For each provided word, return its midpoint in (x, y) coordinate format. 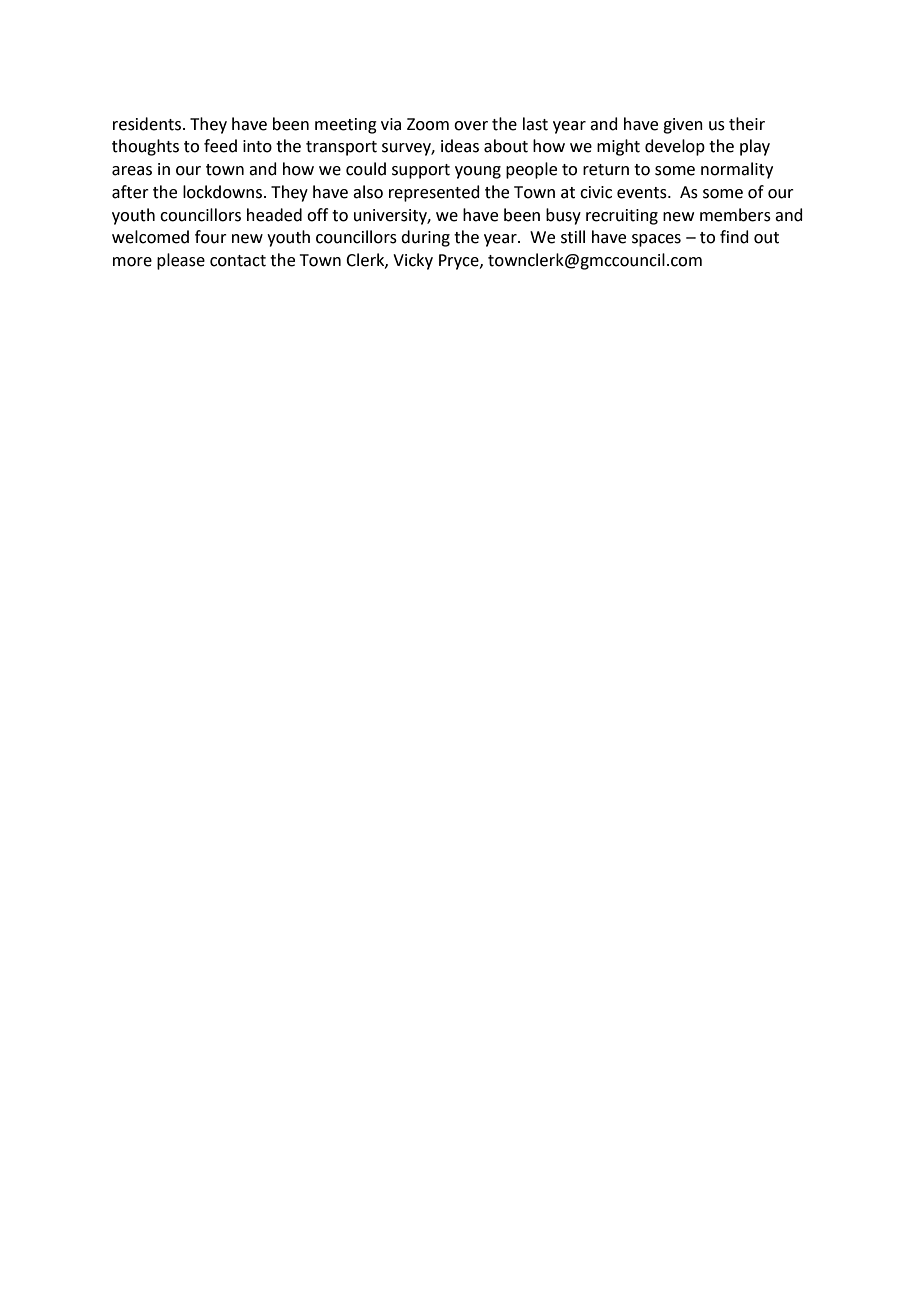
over (471, 126)
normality (737, 170)
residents (147, 124)
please (181, 261)
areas (132, 171)
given (683, 126)
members (735, 215)
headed (274, 215)
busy (563, 216)
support (421, 171)
